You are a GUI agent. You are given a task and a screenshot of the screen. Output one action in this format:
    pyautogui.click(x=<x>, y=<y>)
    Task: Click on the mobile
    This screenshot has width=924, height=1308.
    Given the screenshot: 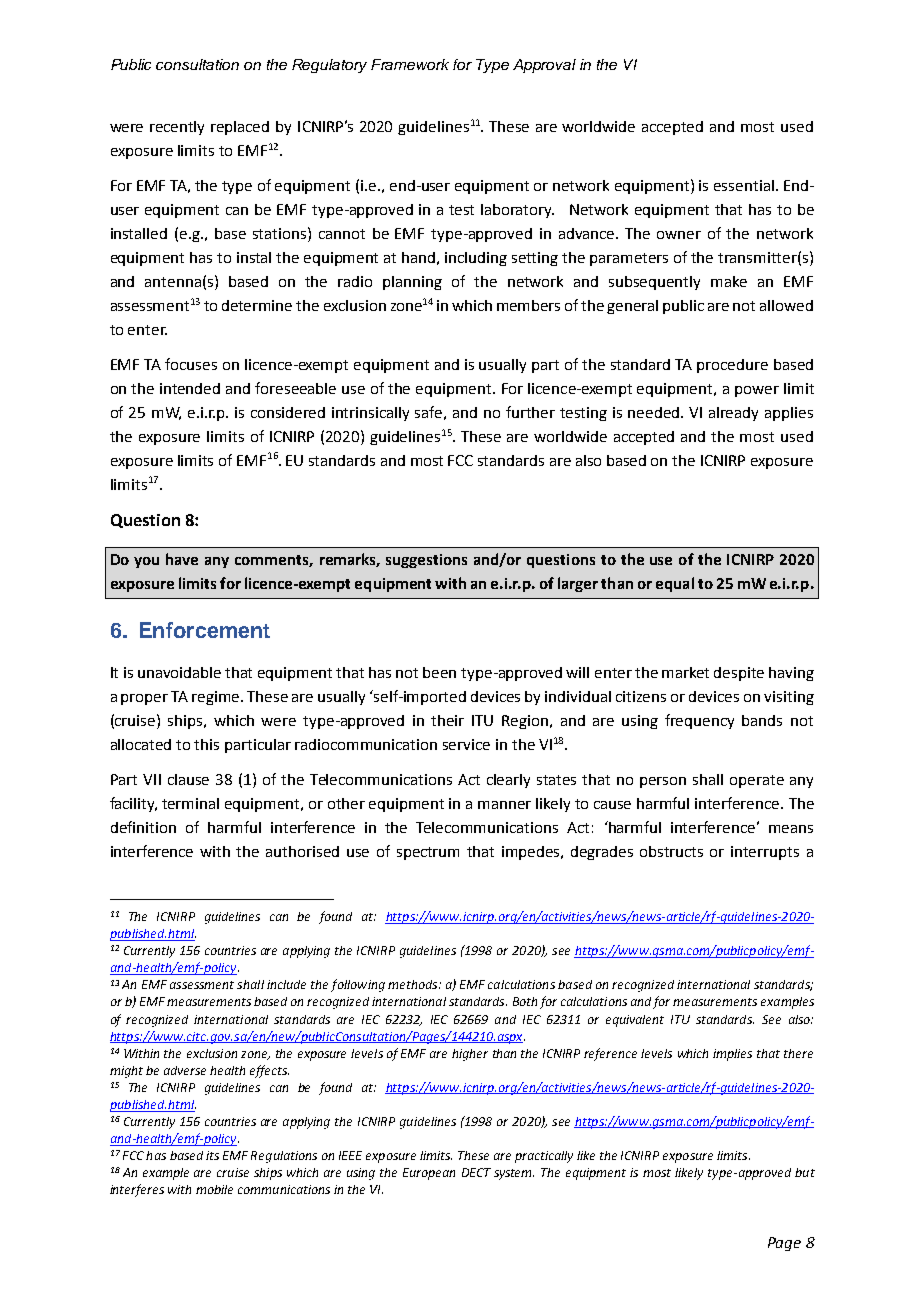 What is the action you would take?
    pyautogui.click(x=214, y=1189)
